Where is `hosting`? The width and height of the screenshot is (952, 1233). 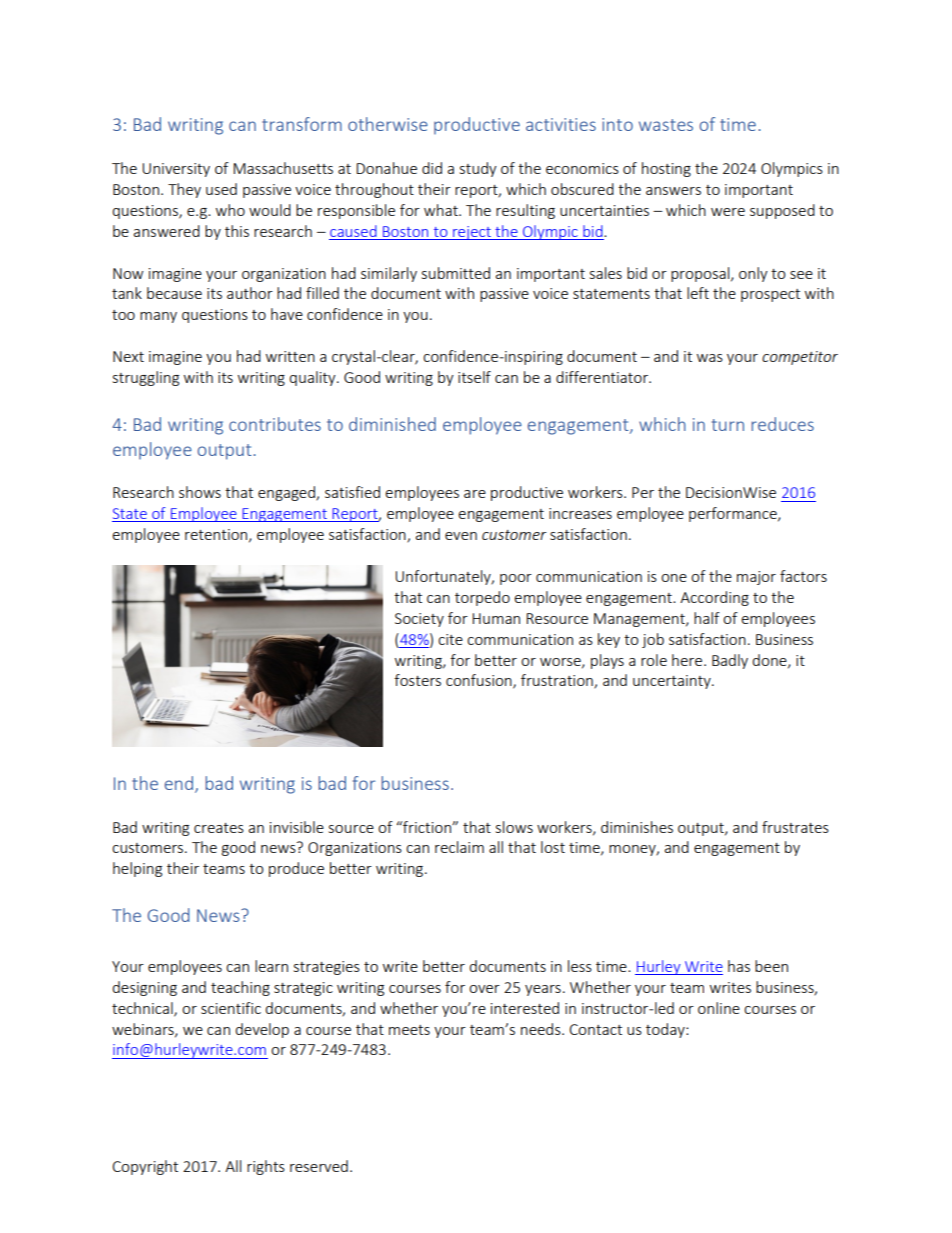
hosting is located at coordinates (666, 169).
